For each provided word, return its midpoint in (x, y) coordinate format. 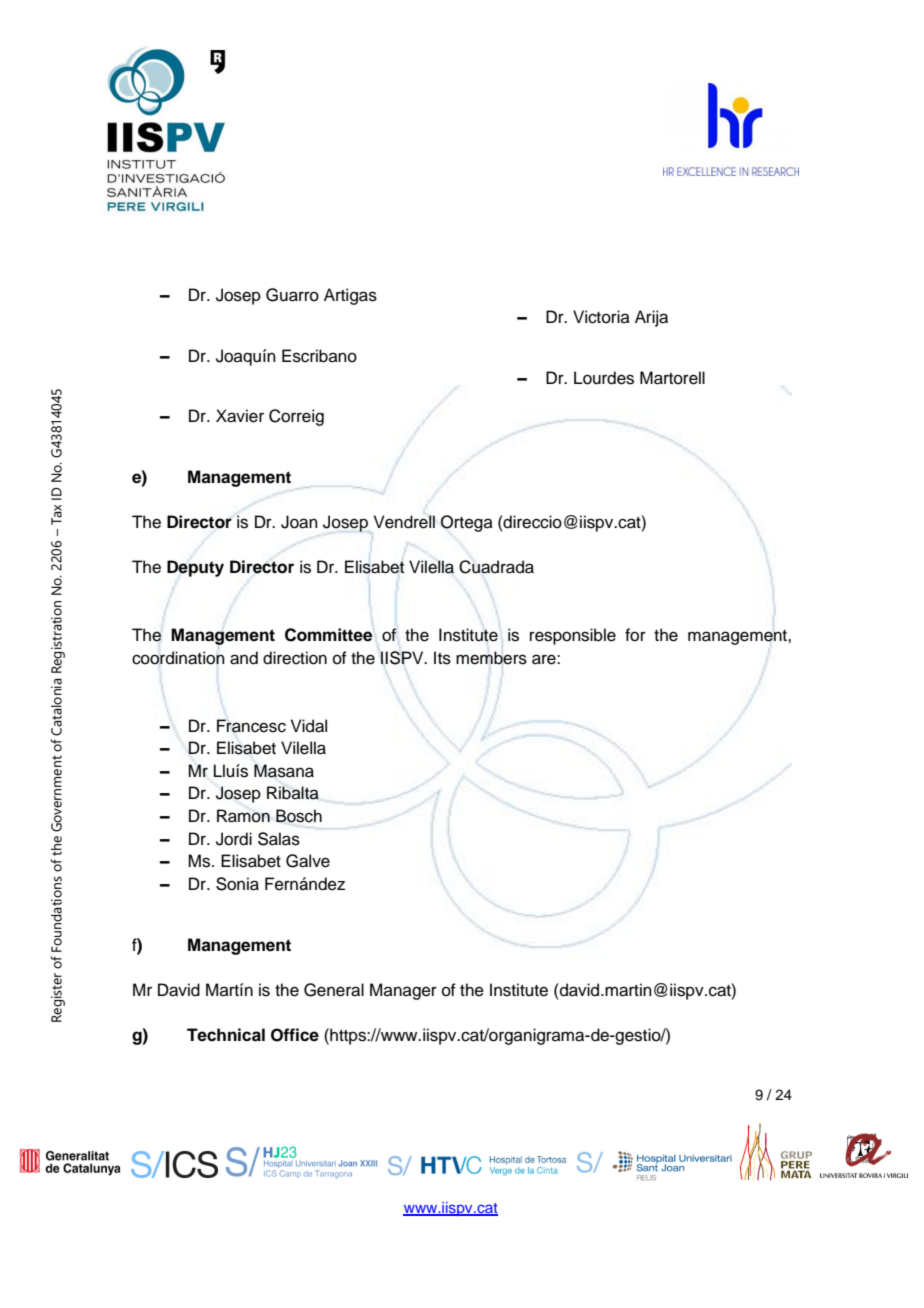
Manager (403, 991)
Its (442, 658)
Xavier (240, 416)
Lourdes (604, 378)
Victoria (601, 317)
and (244, 658)
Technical (226, 1035)
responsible (573, 636)
